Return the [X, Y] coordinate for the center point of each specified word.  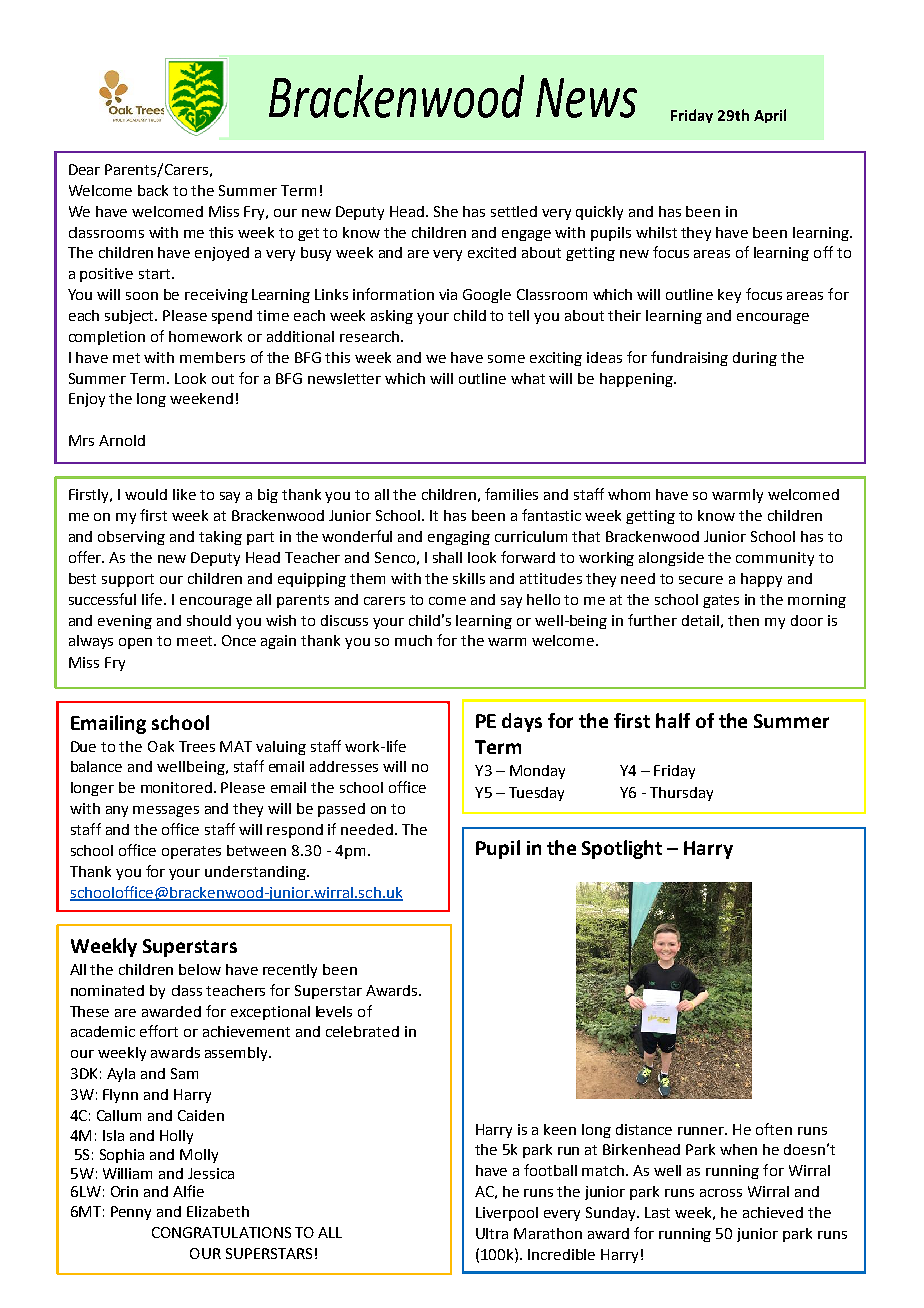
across [721, 1193]
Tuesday [536, 794]
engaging [459, 538]
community [775, 559]
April [770, 116]
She [446, 211]
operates [191, 852]
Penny [131, 1213]
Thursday [681, 794]
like [184, 494]
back [153, 190]
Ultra [492, 1233]
